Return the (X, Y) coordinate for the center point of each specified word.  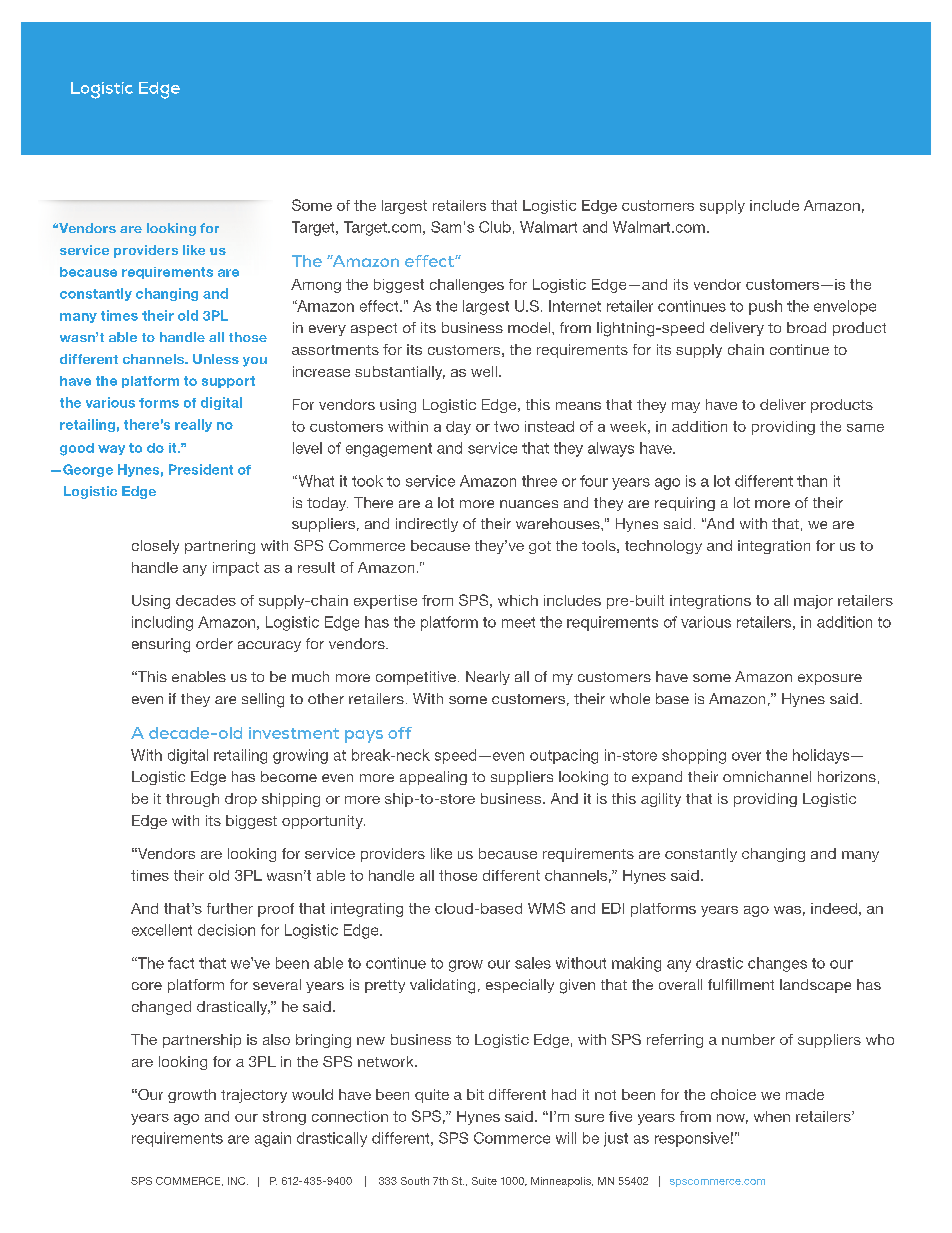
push (765, 307)
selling (263, 700)
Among (316, 286)
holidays (822, 756)
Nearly (488, 678)
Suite (484, 1181)
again (273, 1139)
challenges (467, 286)
